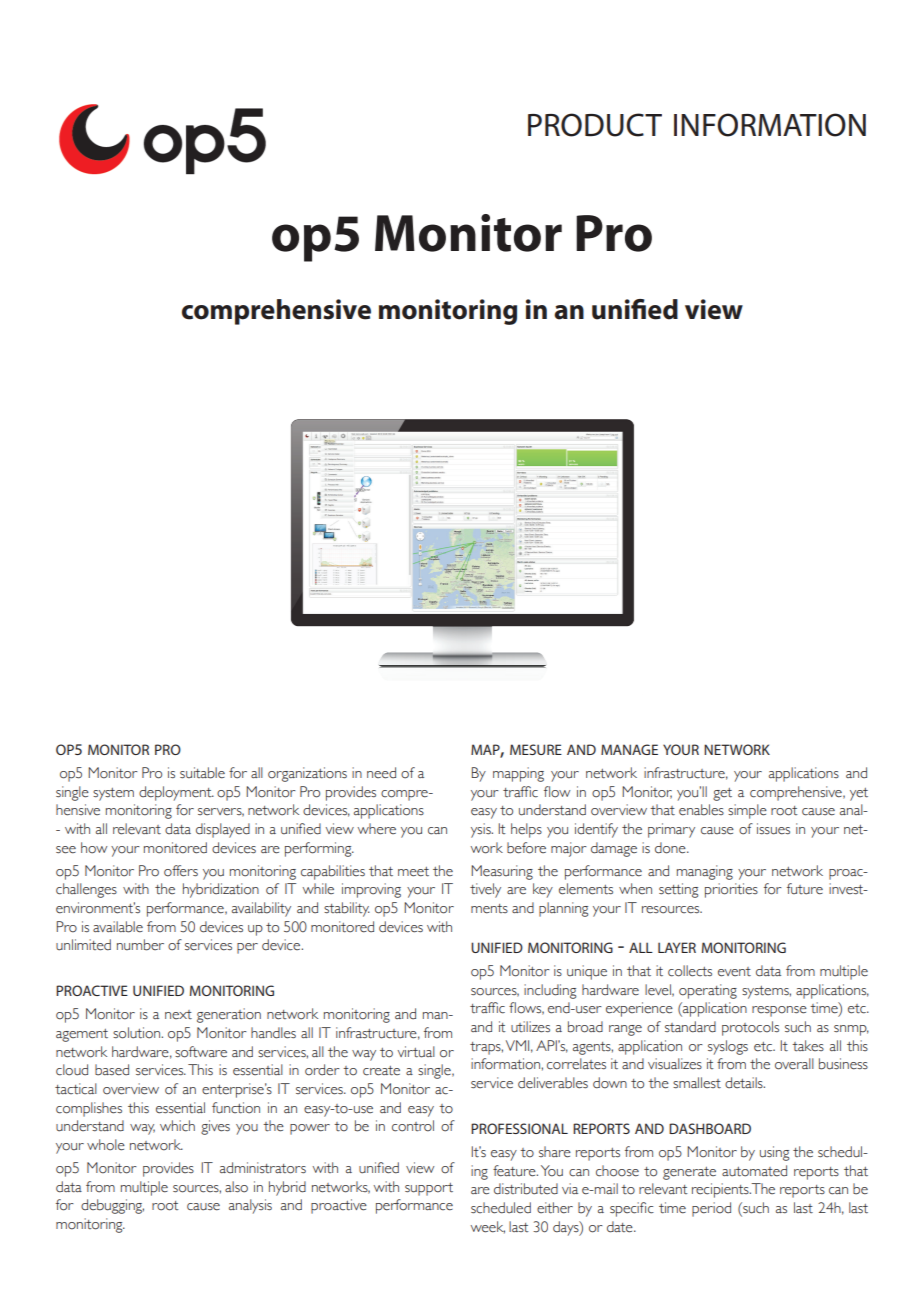 This page has width=924, height=1308. Describe the element at coordinates (178, 1014) in the page. I see `next` at that location.
